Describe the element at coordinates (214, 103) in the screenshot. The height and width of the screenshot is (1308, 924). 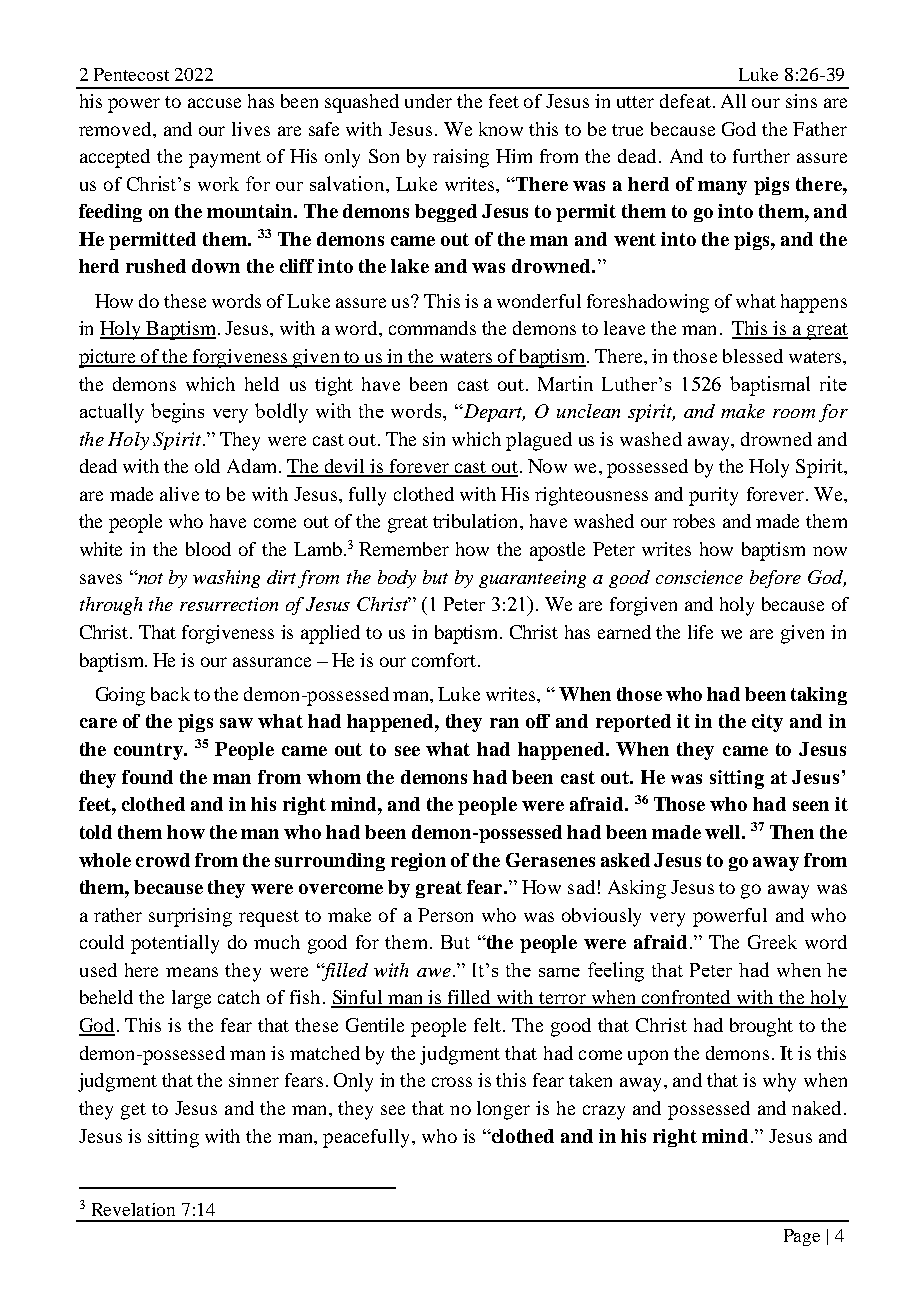
I see `accuse` at that location.
